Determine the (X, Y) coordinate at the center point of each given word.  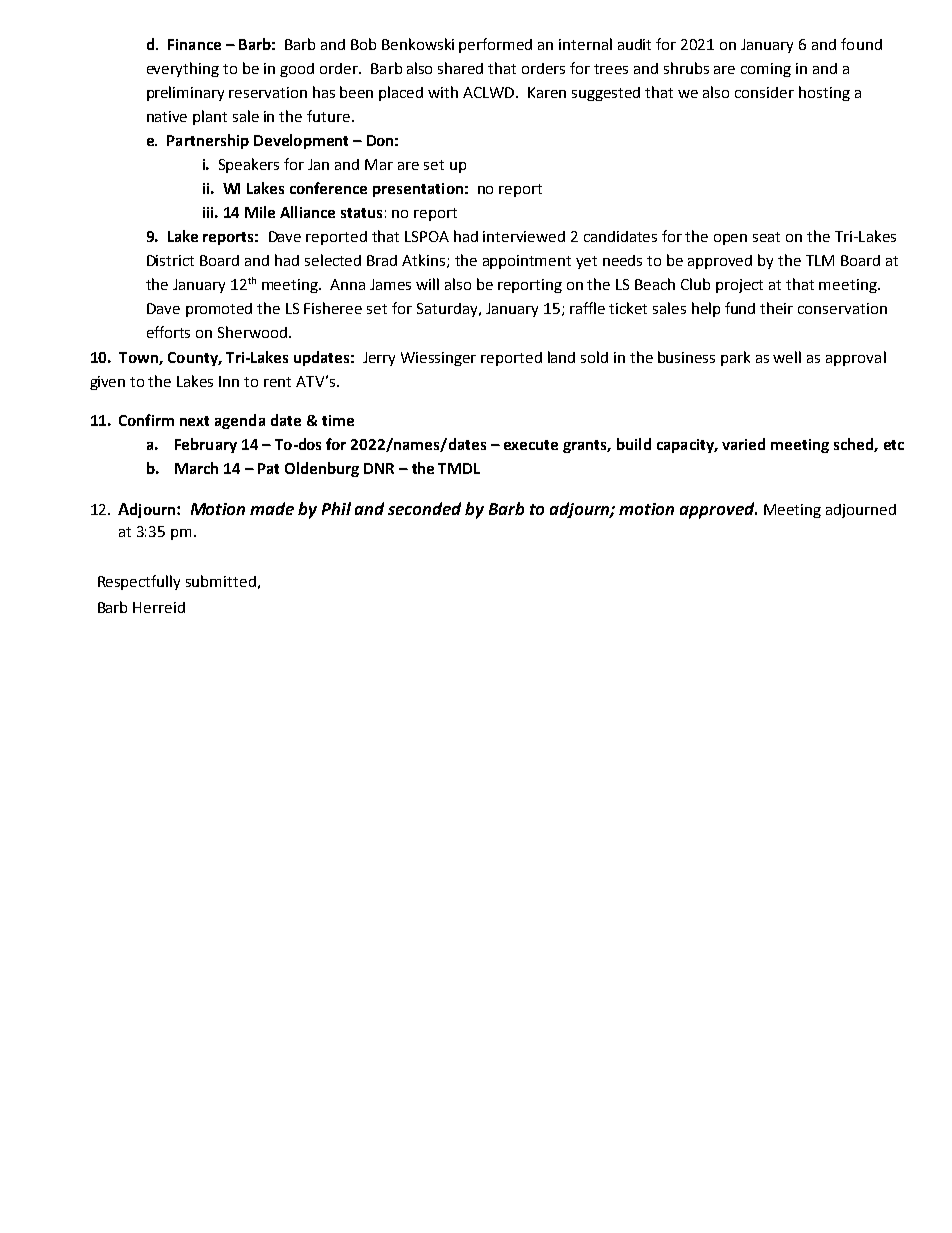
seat (766, 237)
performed (495, 45)
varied (743, 444)
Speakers (249, 165)
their (776, 308)
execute (531, 445)
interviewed (524, 236)
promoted (219, 310)
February (206, 445)
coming (766, 70)
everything (183, 69)
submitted (221, 581)
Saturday (448, 310)
